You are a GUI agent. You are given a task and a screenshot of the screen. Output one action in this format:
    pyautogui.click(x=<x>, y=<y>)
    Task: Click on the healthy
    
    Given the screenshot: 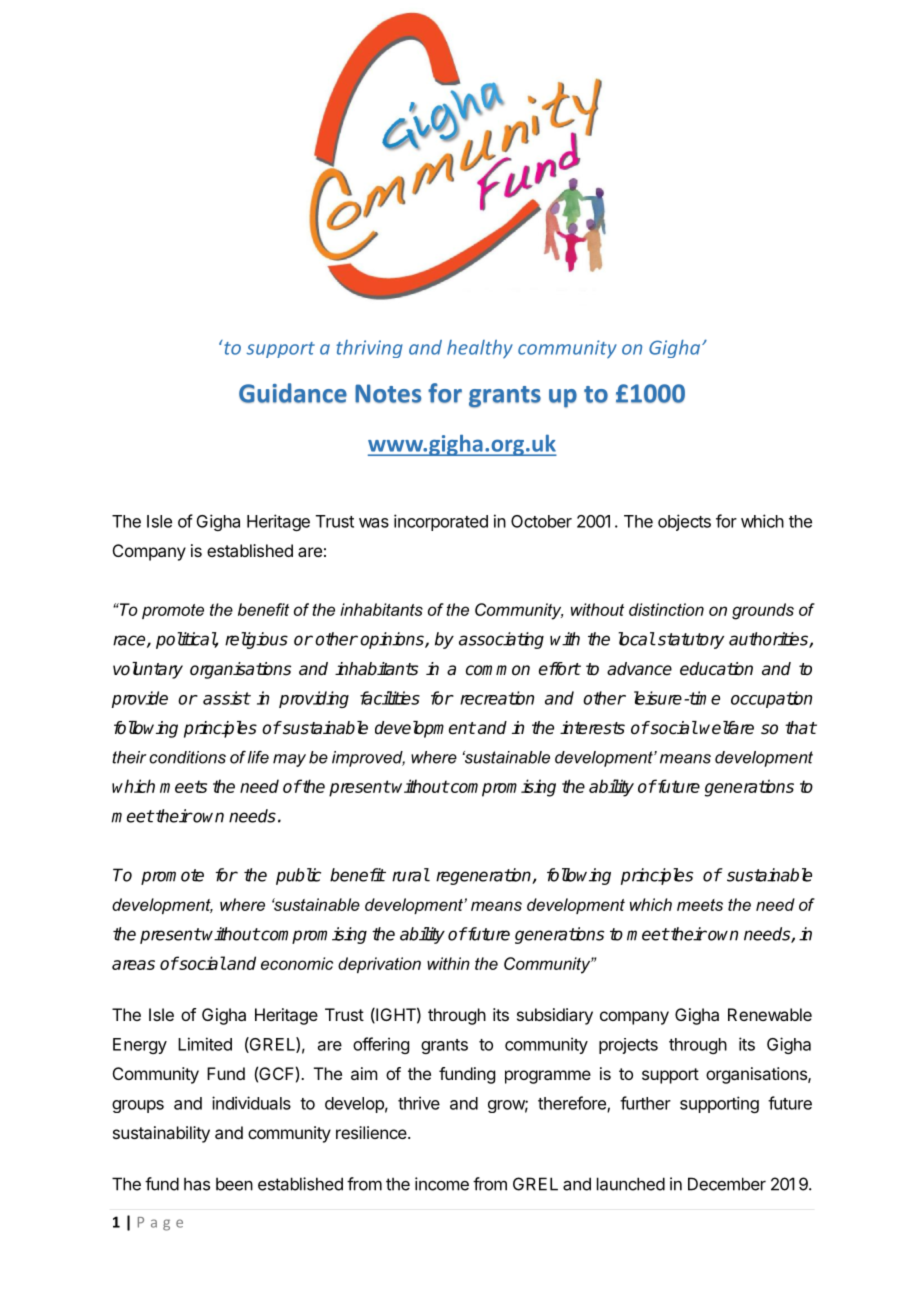 What is the action you would take?
    pyautogui.click(x=480, y=349)
